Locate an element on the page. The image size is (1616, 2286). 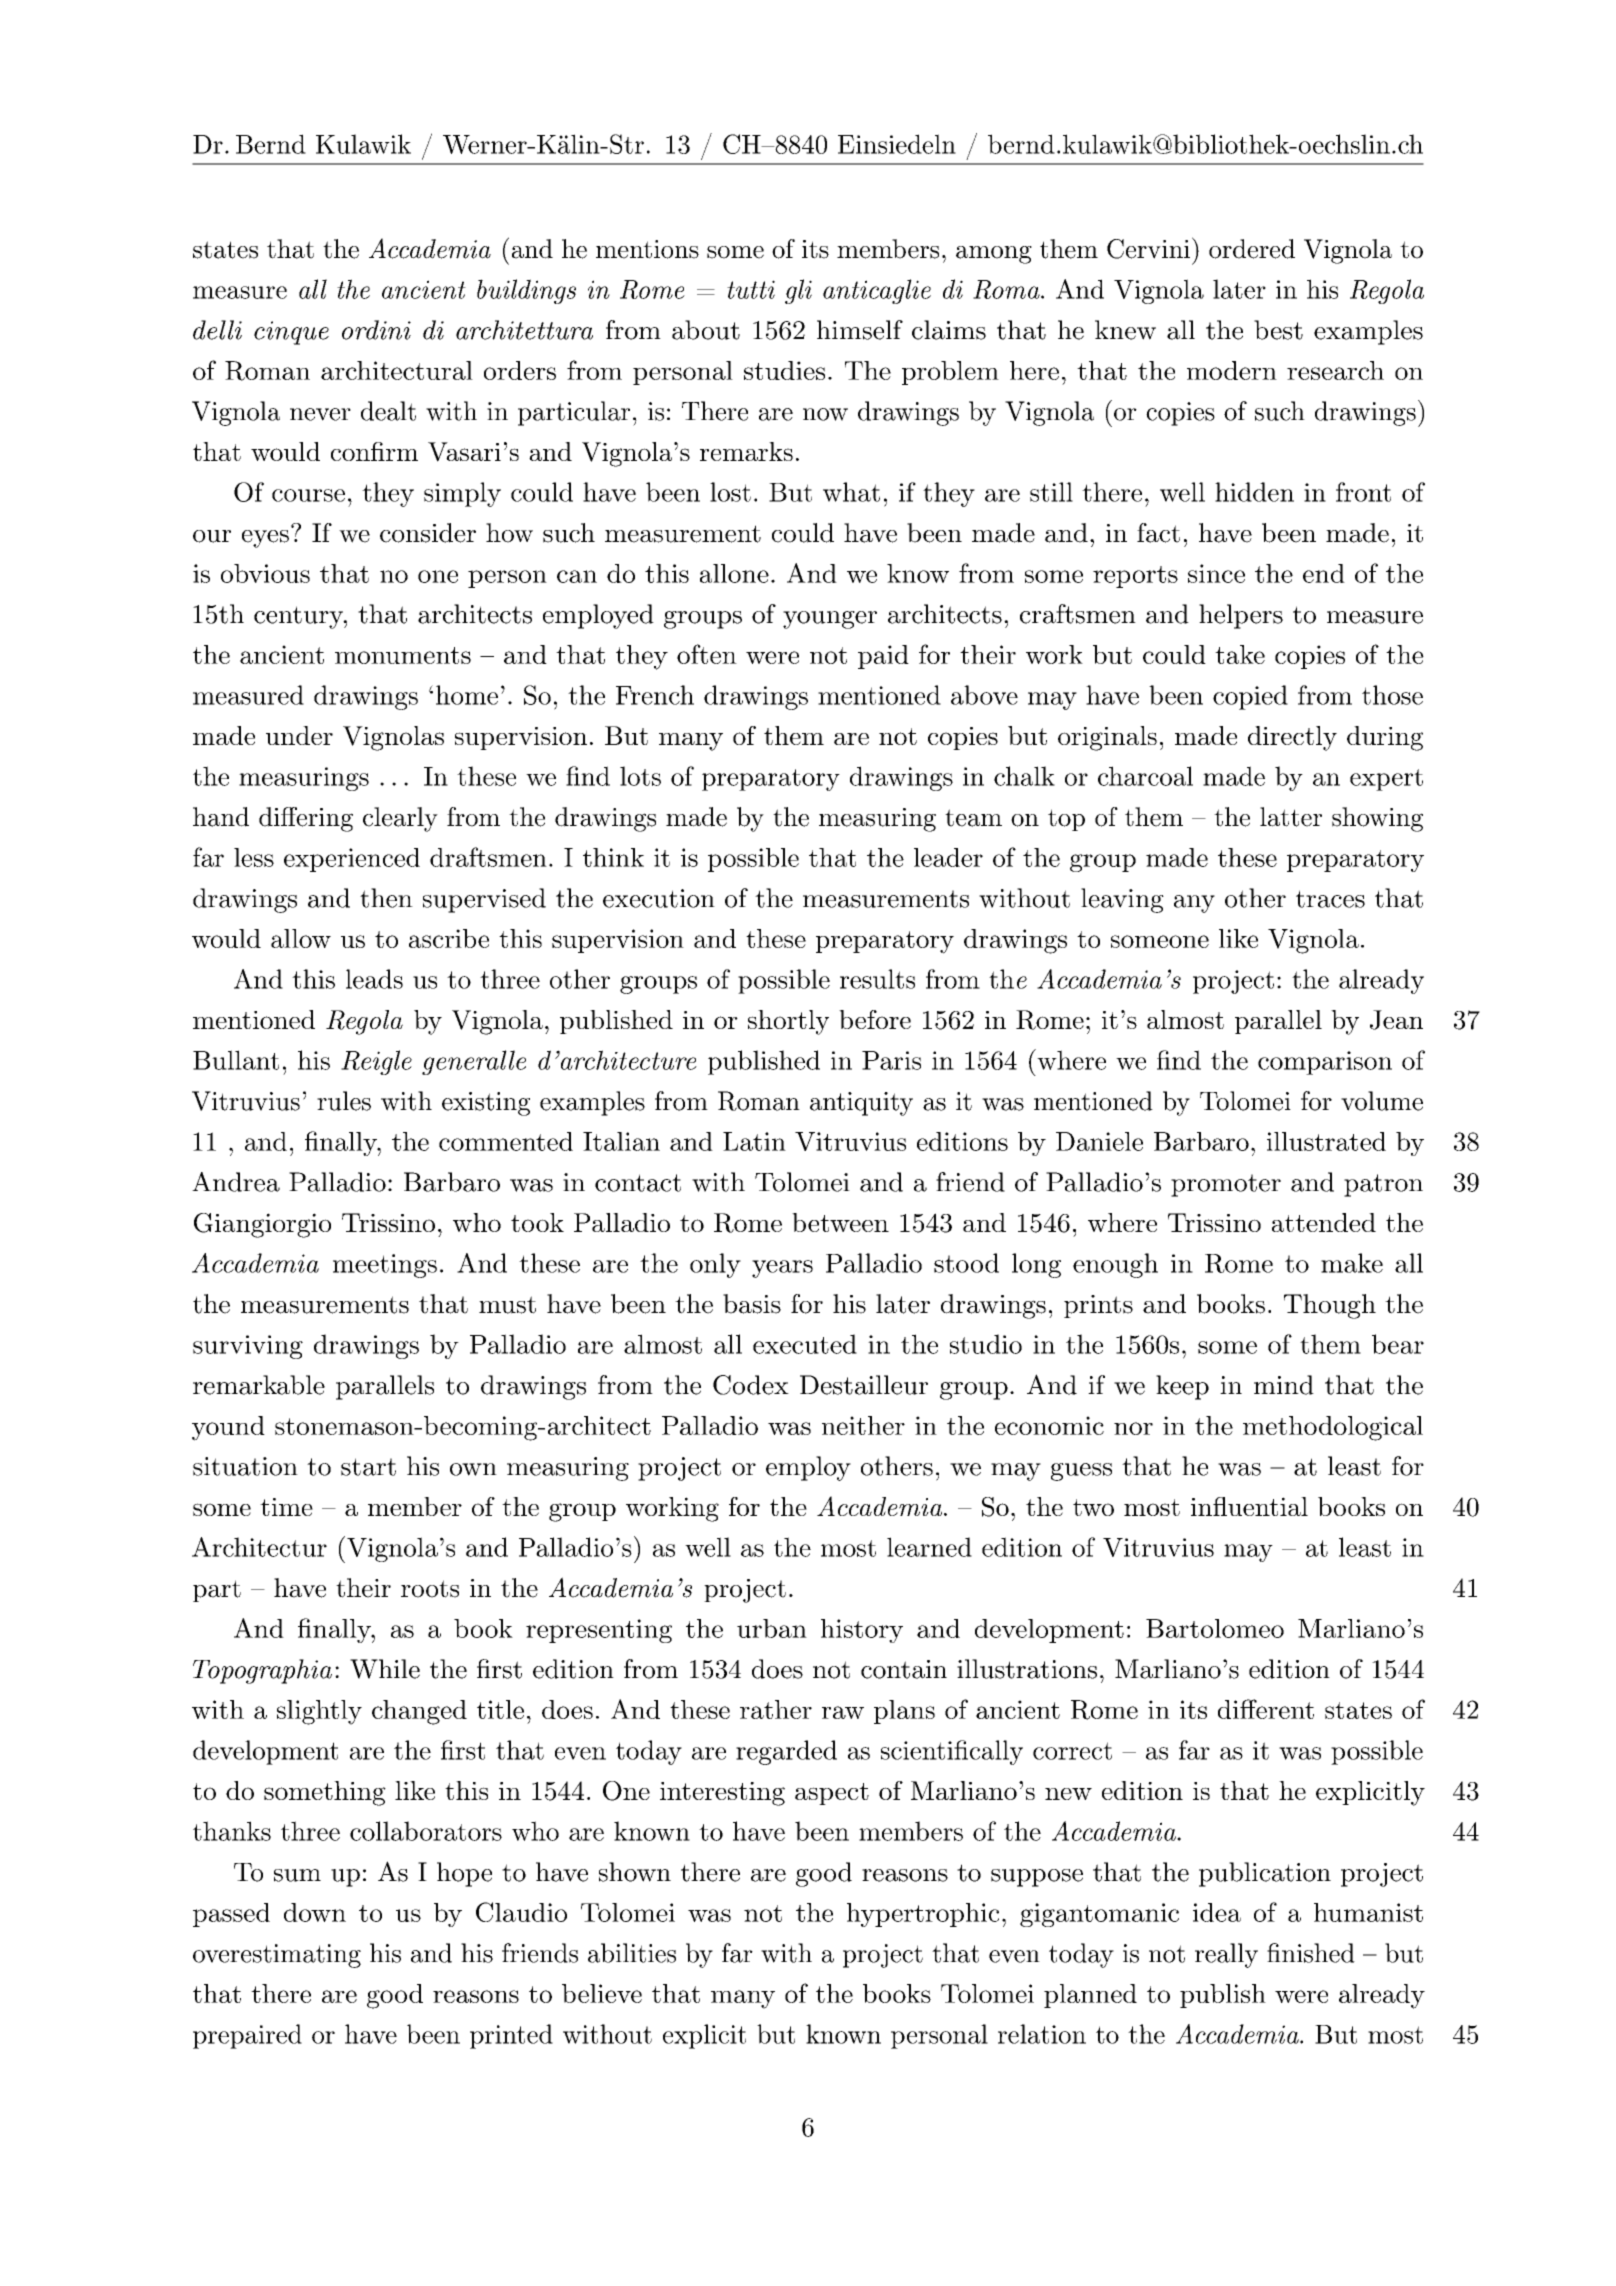
leader is located at coordinates (948, 857).
